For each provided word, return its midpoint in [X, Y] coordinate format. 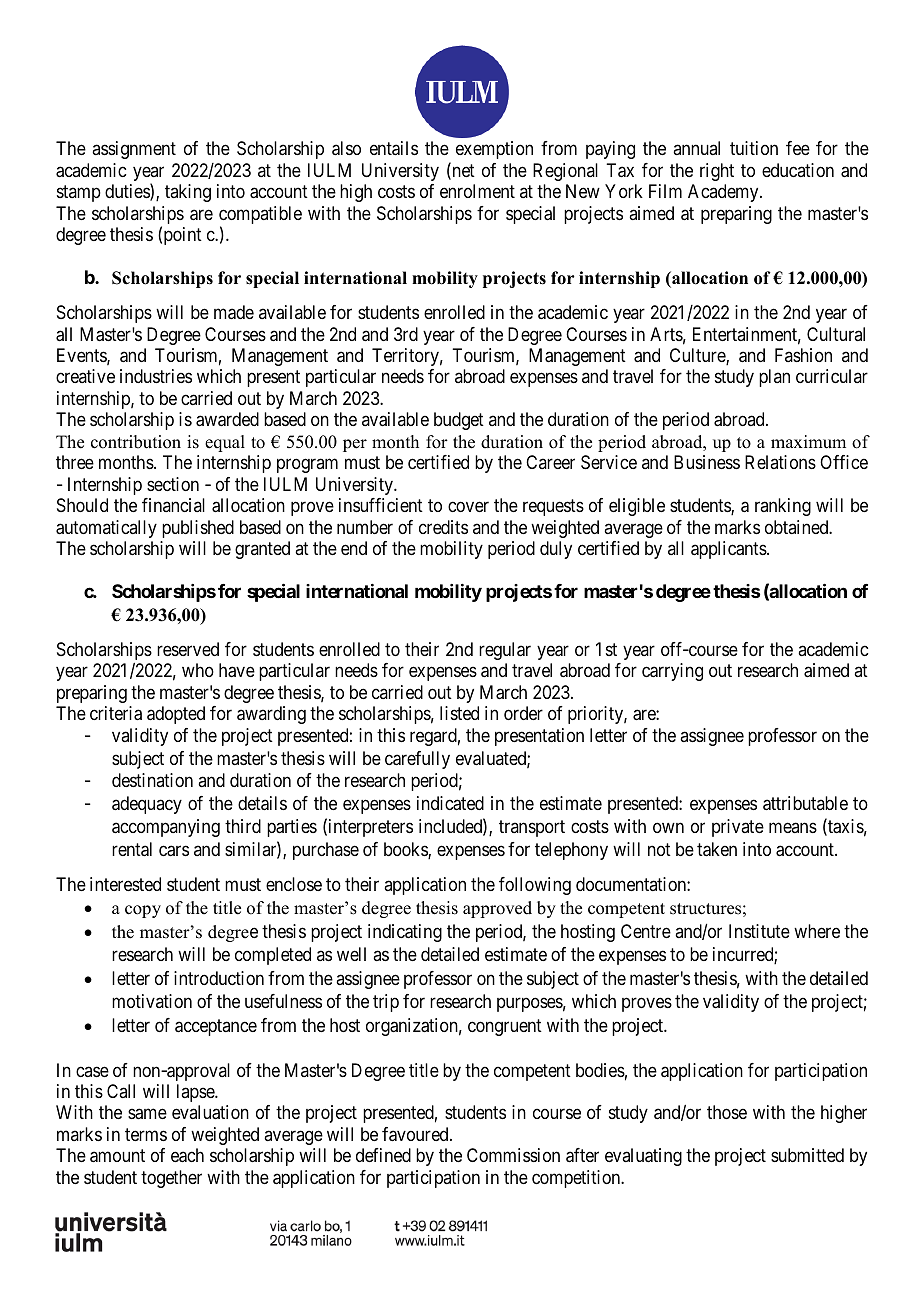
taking [188, 193]
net [462, 172]
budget [459, 421]
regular [505, 651]
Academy [724, 193]
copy [143, 911]
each [187, 1155]
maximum [808, 442]
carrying [672, 672]
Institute [759, 931]
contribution [136, 442]
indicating [405, 933]
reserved [188, 649]
